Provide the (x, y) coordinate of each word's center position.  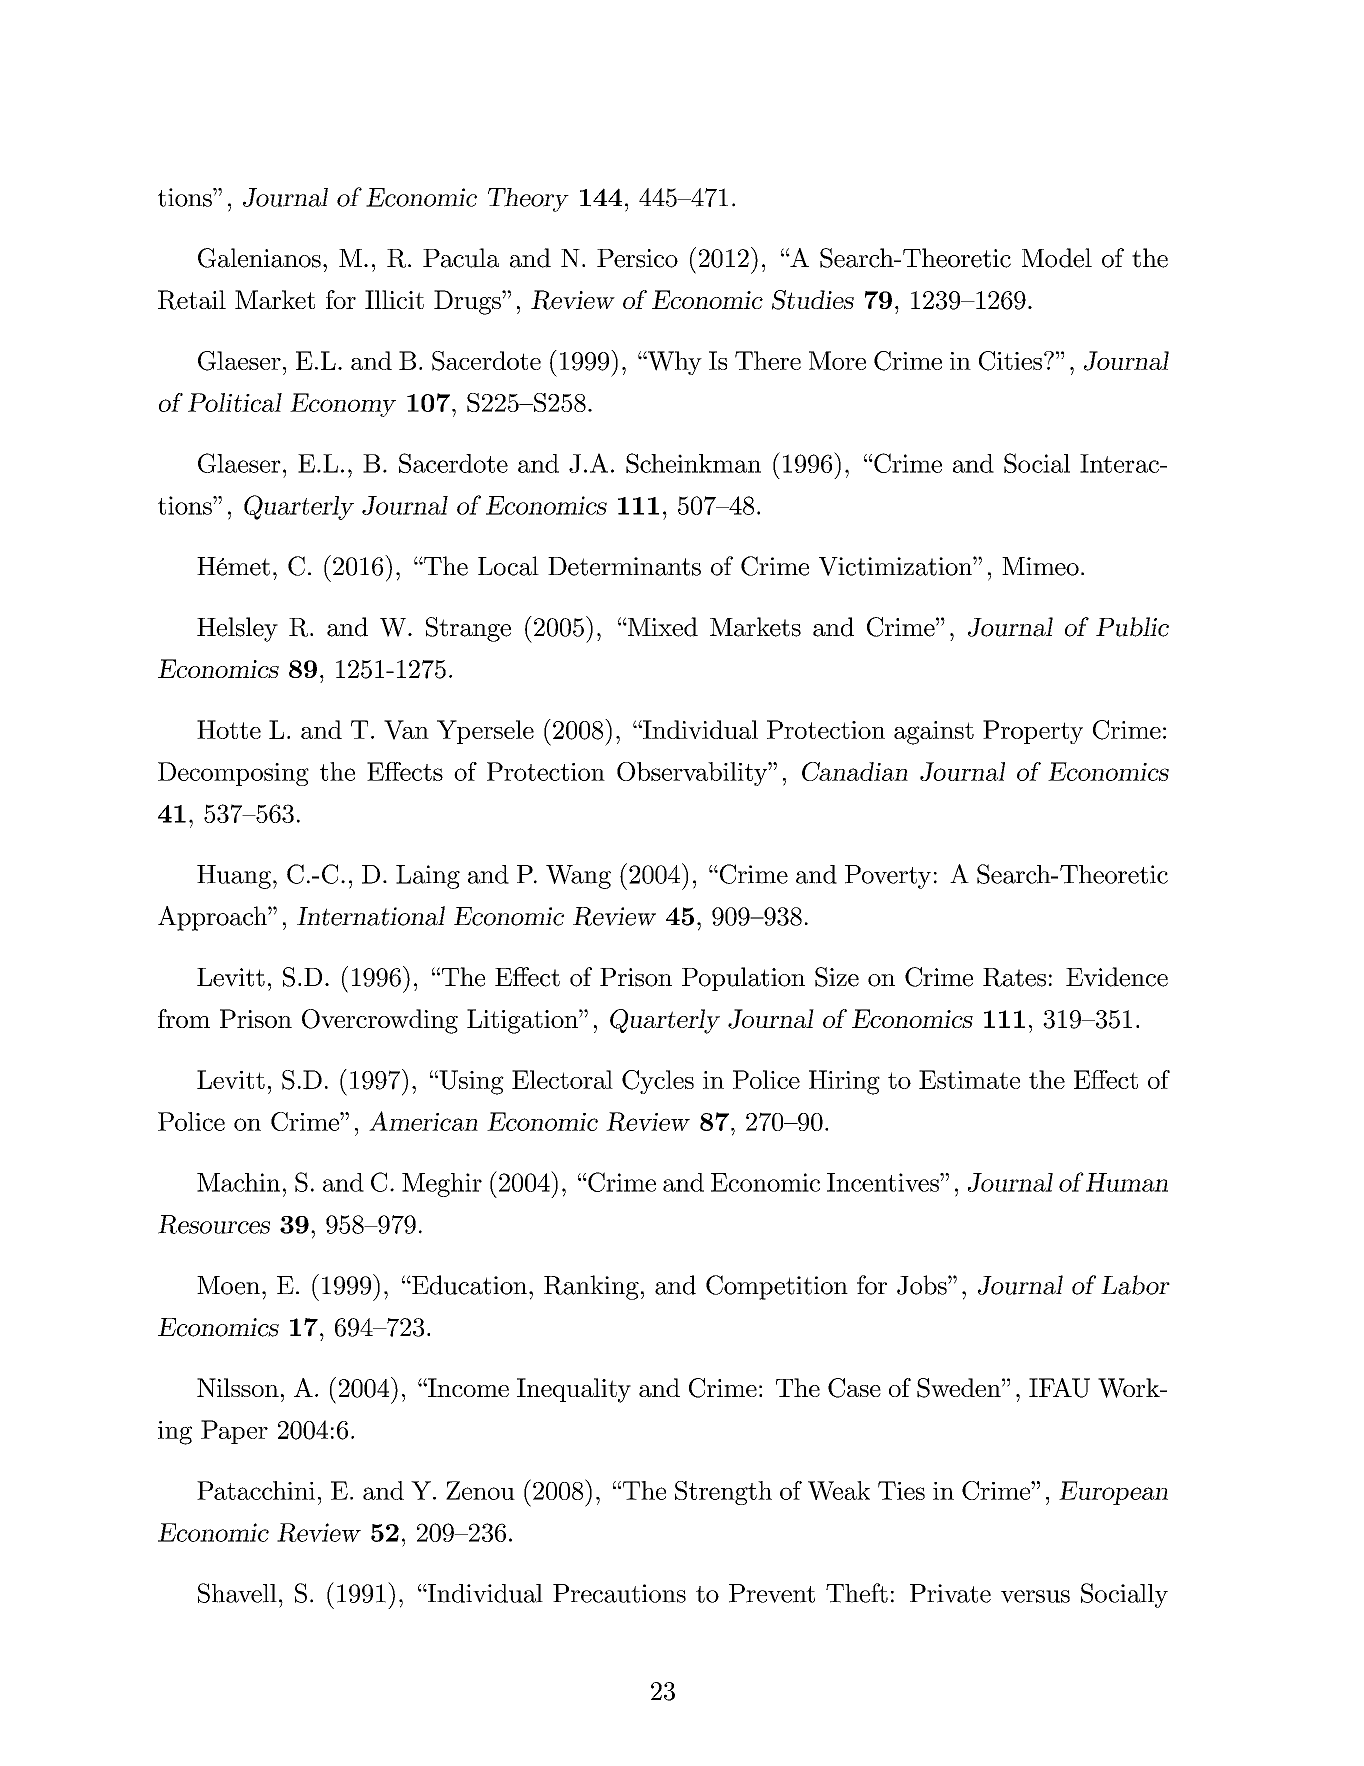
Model (1057, 258)
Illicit (394, 299)
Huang (234, 877)
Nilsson (238, 1387)
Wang (578, 877)
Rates (1014, 977)
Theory (528, 200)
